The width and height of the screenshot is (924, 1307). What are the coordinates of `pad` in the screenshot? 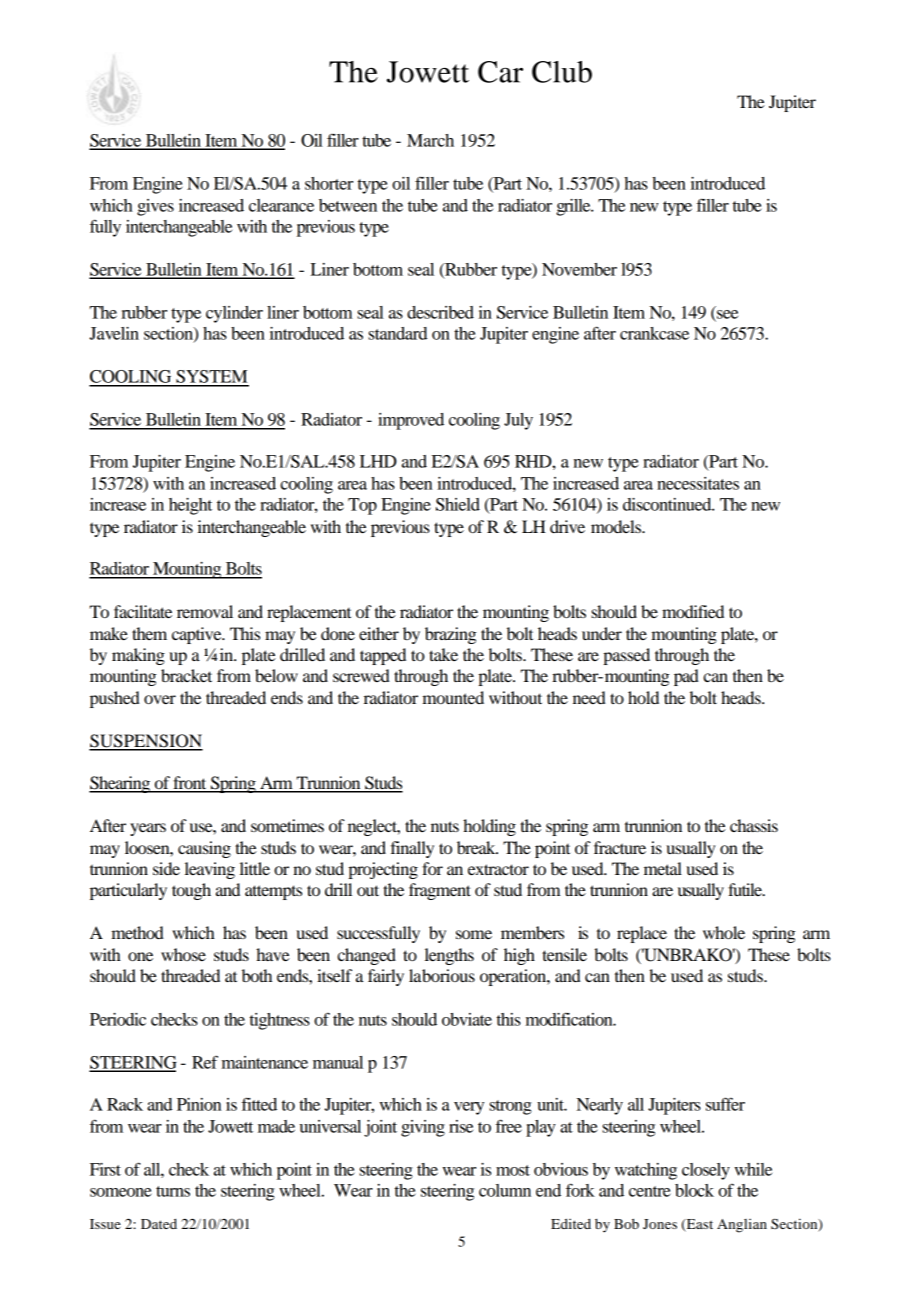 It's located at (686, 677).
